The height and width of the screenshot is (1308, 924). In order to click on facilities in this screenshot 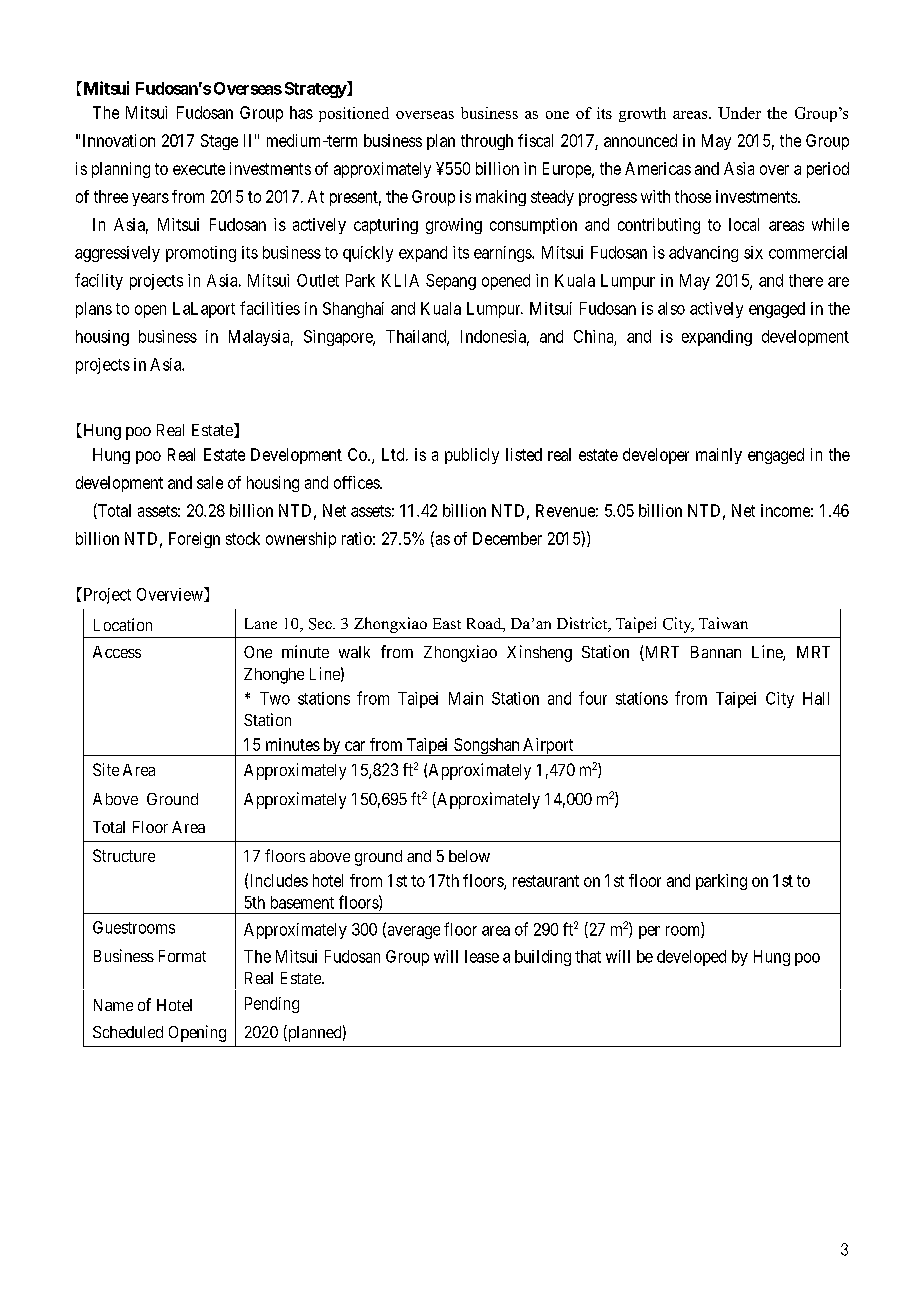, I will do `click(270, 308)`.
